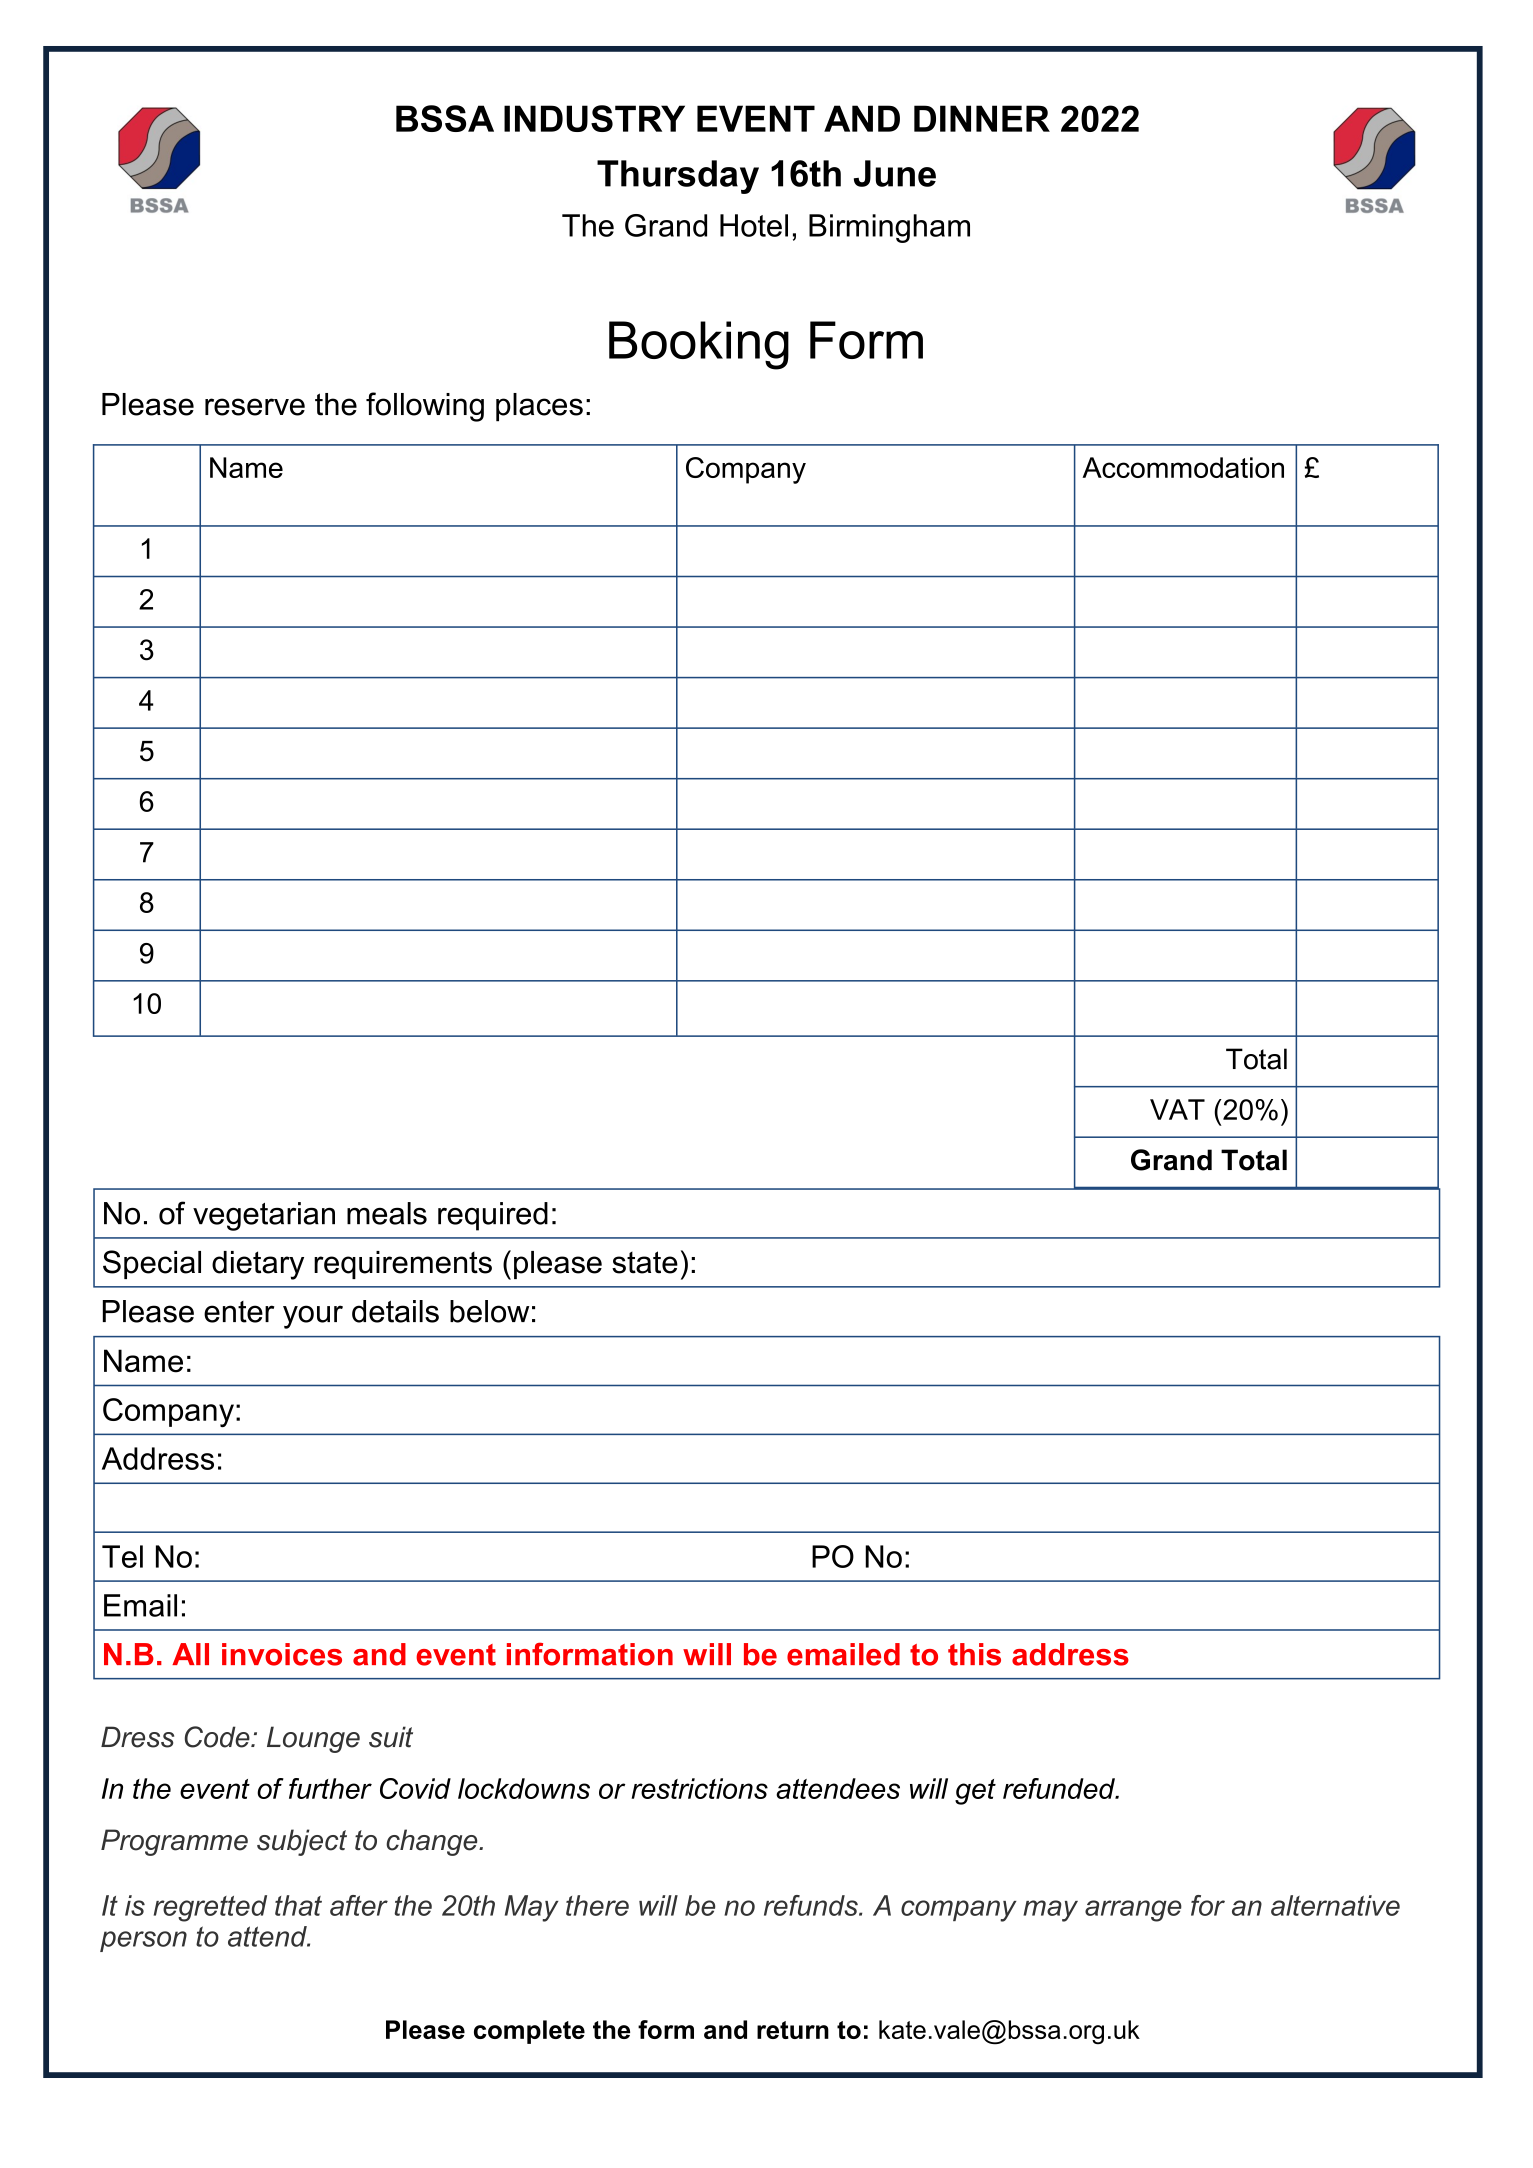 Image resolution: width=1533 pixels, height=2168 pixels. Describe the element at coordinates (678, 177) in the document. I see `Thursday` at that location.
